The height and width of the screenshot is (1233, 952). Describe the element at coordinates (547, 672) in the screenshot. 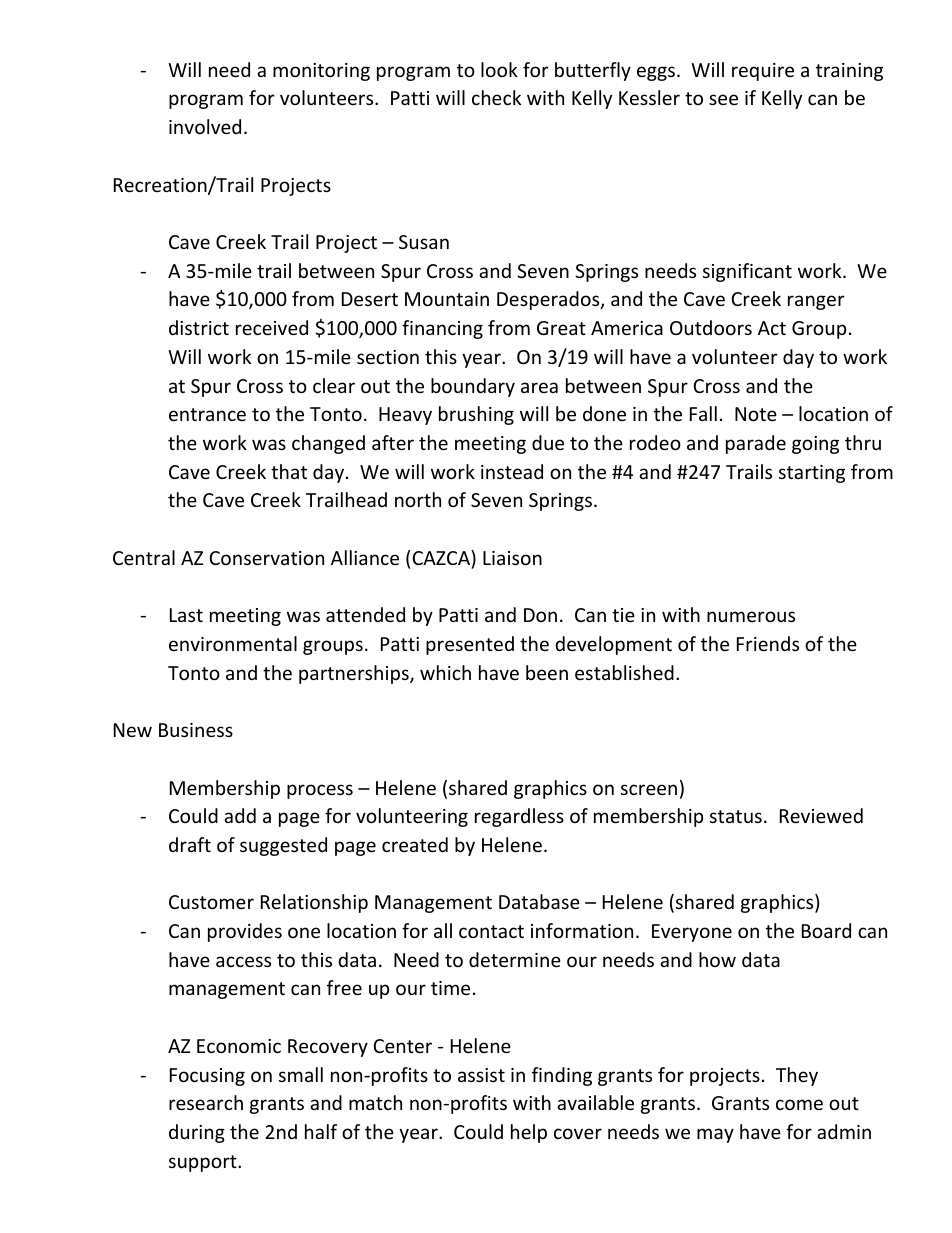

I see `been` at that location.
